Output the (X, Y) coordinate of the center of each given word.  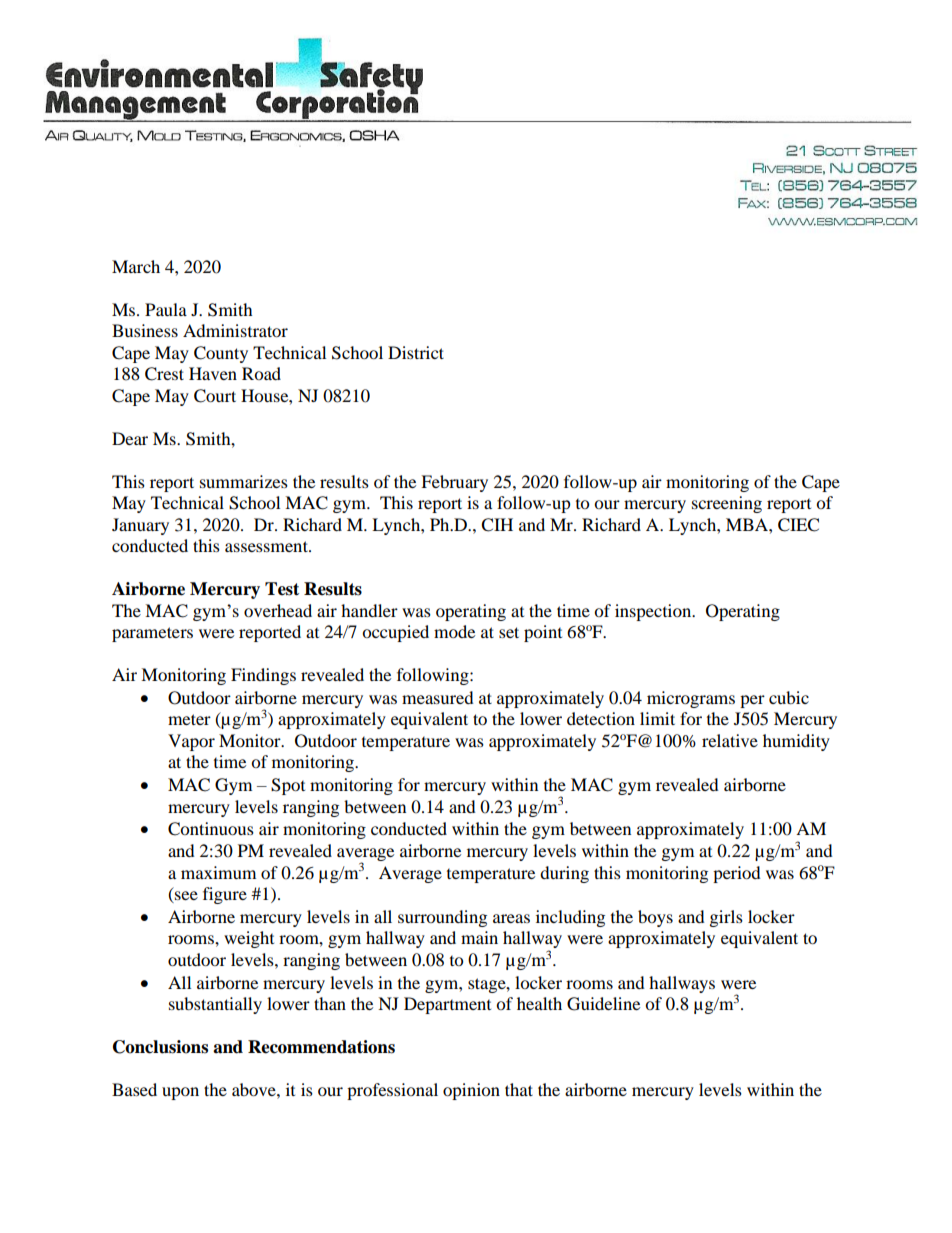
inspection (654, 612)
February (454, 483)
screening (727, 504)
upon (180, 1093)
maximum (218, 872)
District (416, 352)
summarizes (244, 481)
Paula (166, 309)
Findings (263, 676)
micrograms (691, 699)
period (737, 874)
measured (438, 697)
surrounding (442, 918)
